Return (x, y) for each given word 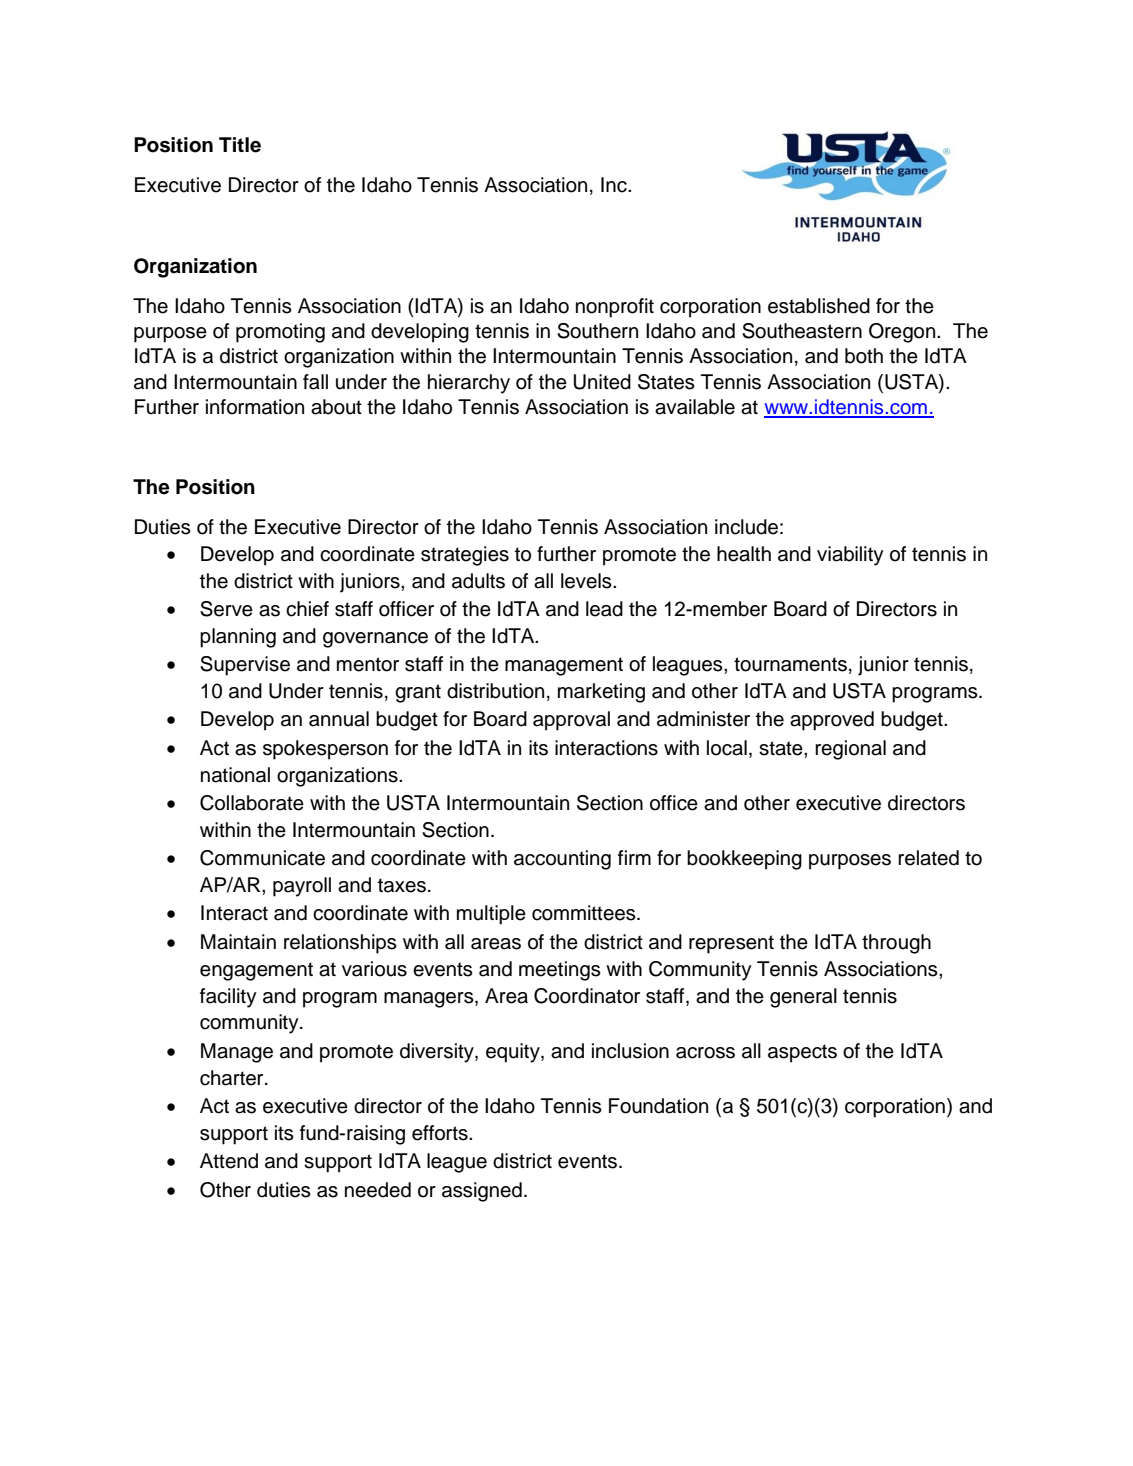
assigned (482, 1192)
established (819, 306)
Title (240, 145)
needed (378, 1190)
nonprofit (615, 308)
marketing (601, 693)
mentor (368, 664)
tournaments (790, 664)
